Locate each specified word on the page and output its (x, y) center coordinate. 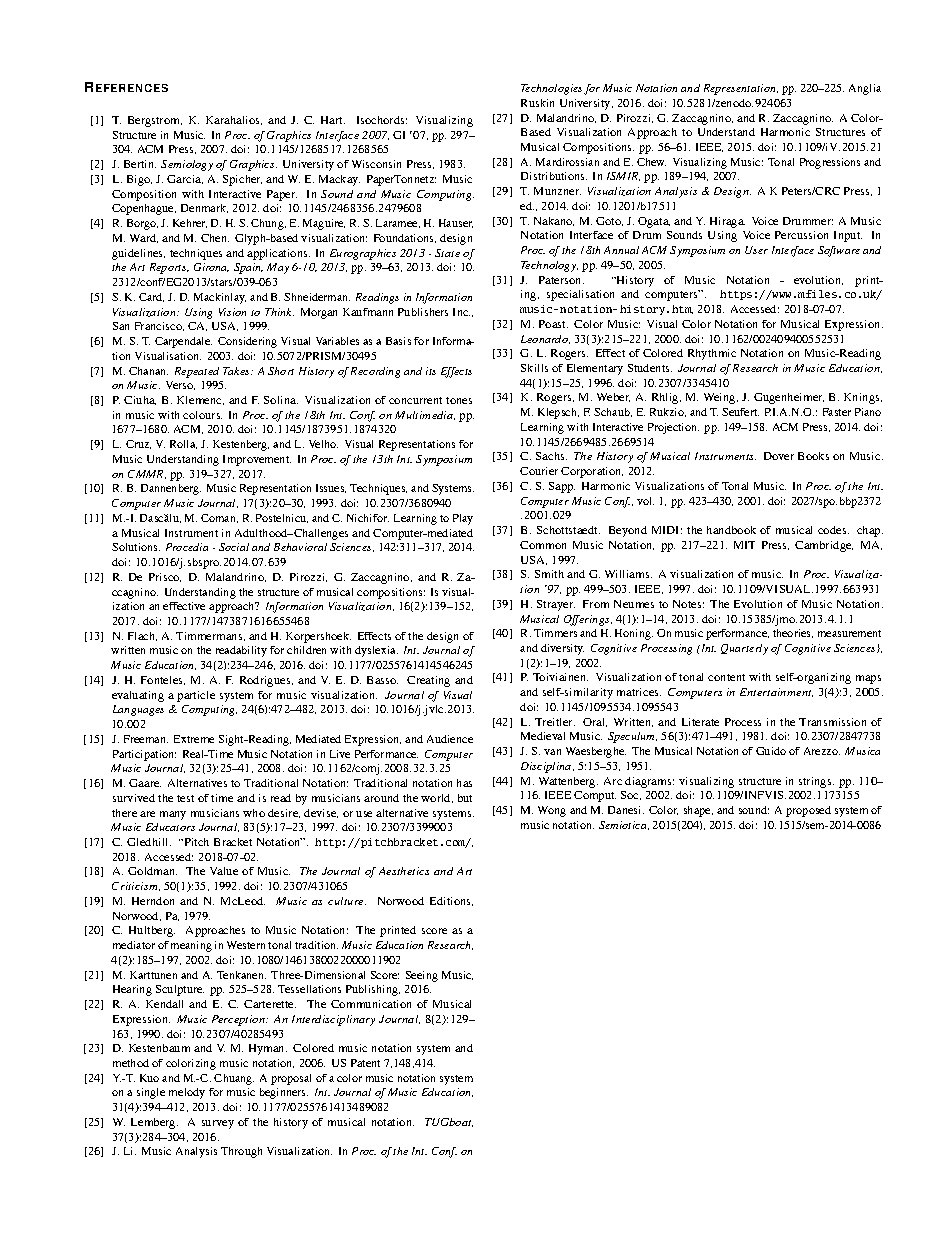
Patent (365, 1063)
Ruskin (537, 103)
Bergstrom (155, 121)
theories (793, 633)
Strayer (556, 605)
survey (218, 1124)
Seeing (422, 976)
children (306, 650)
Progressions (830, 163)
